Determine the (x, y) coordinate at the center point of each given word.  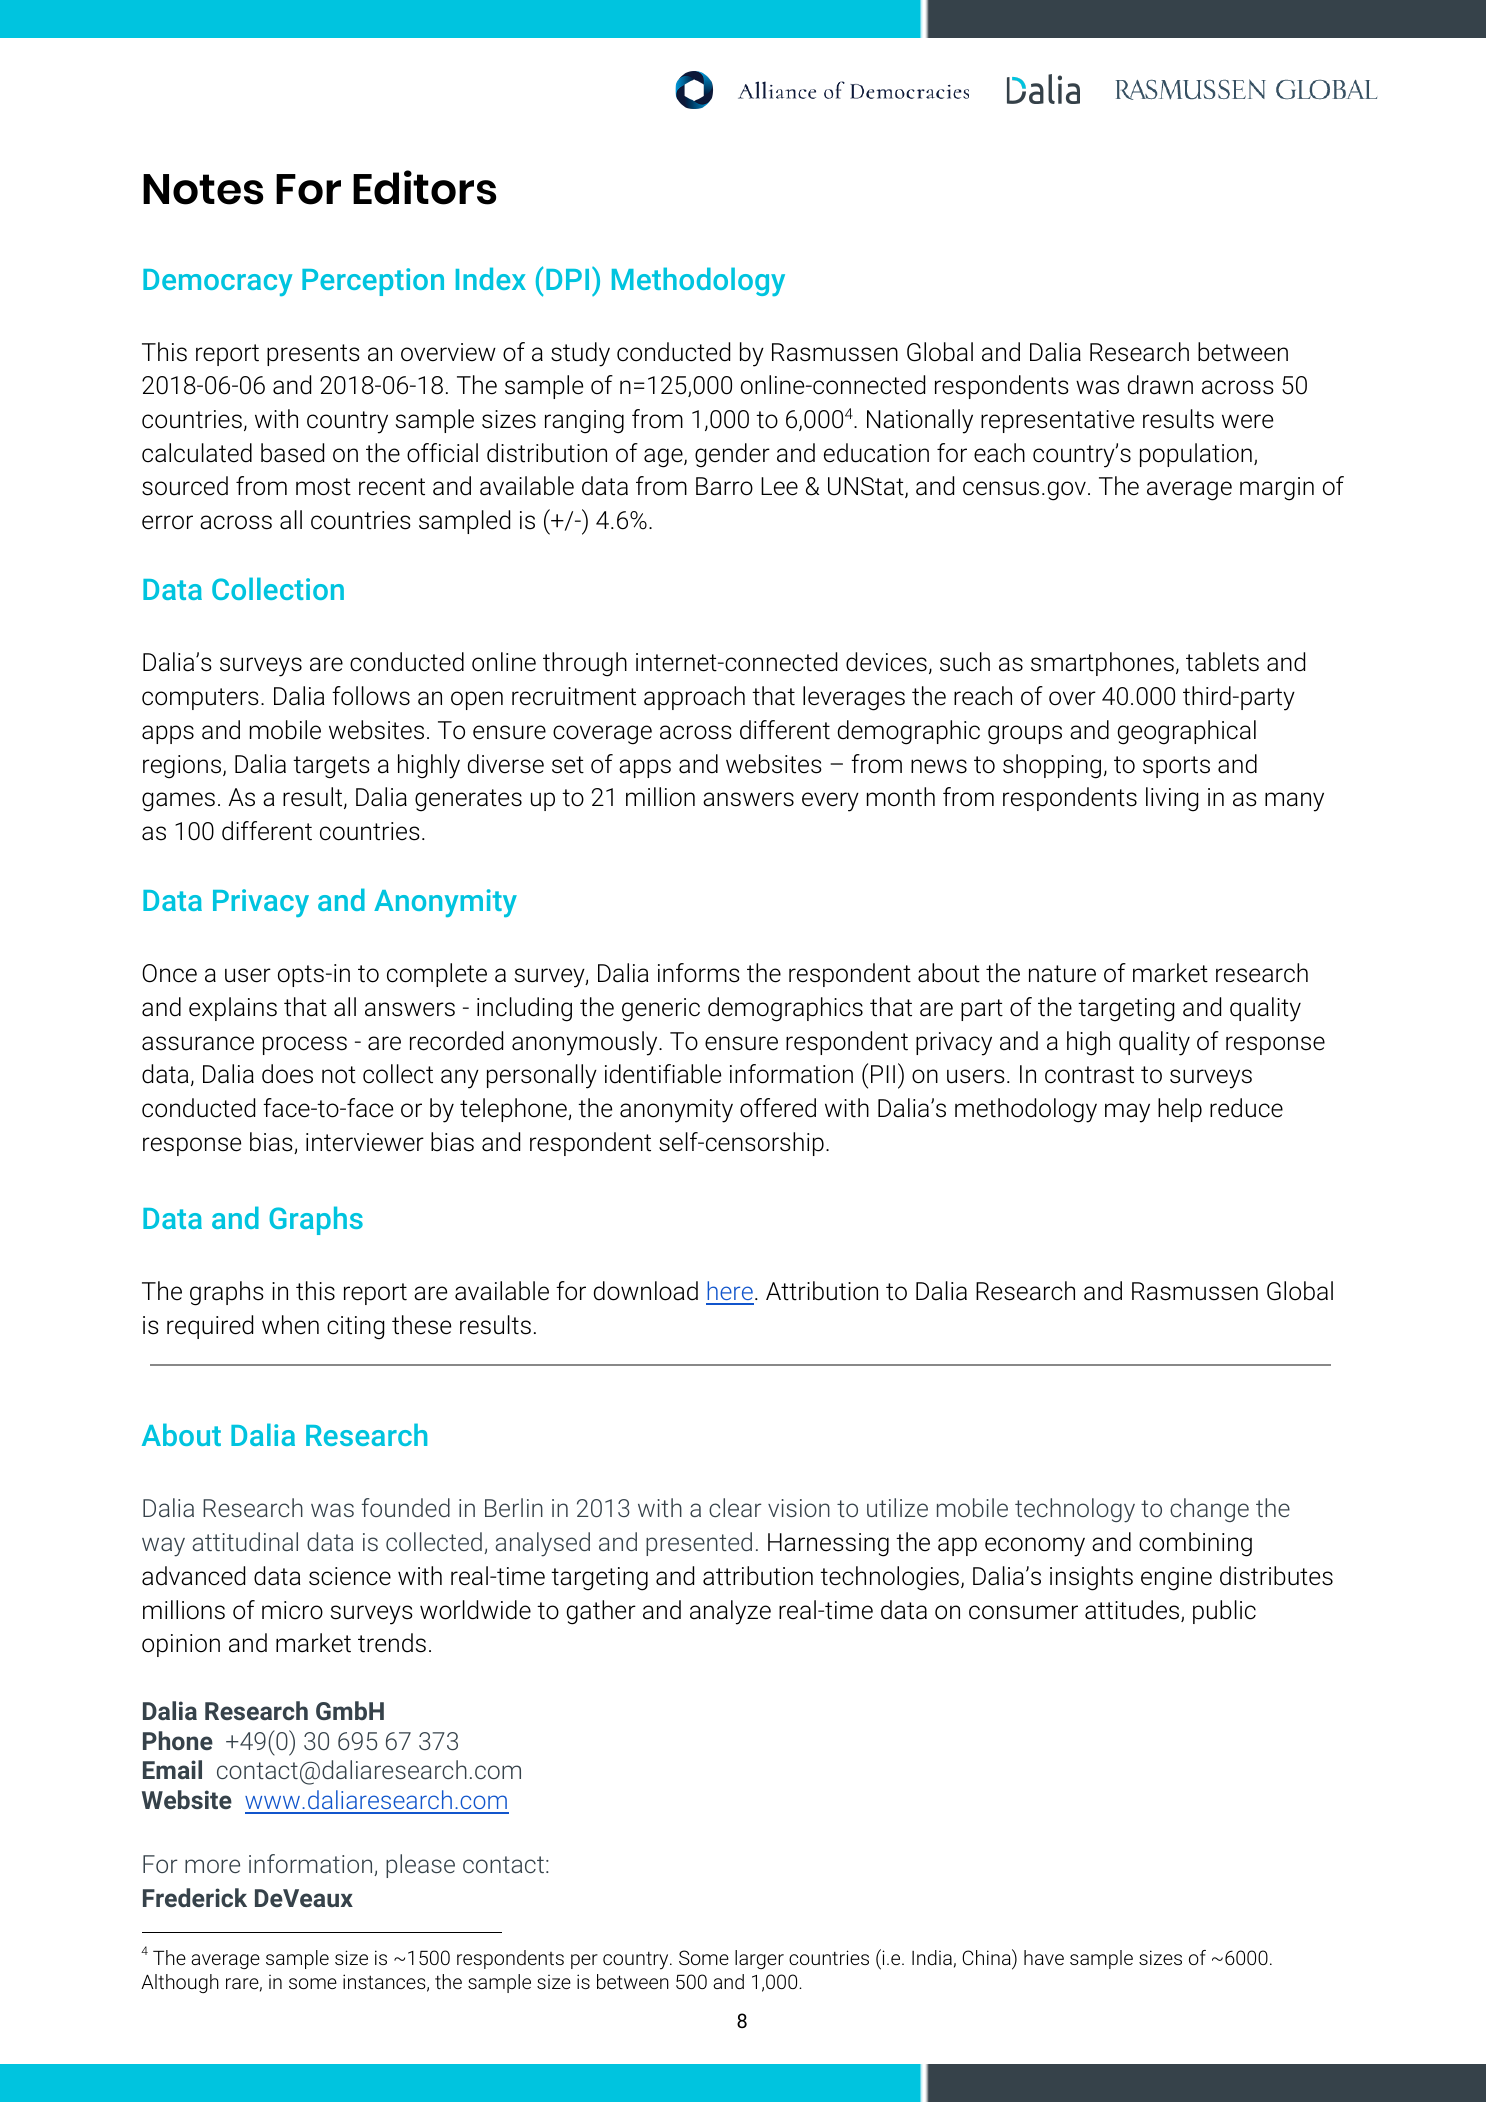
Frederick (195, 1897)
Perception (373, 282)
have (1044, 1957)
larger (759, 1959)
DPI (567, 279)
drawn (1160, 385)
